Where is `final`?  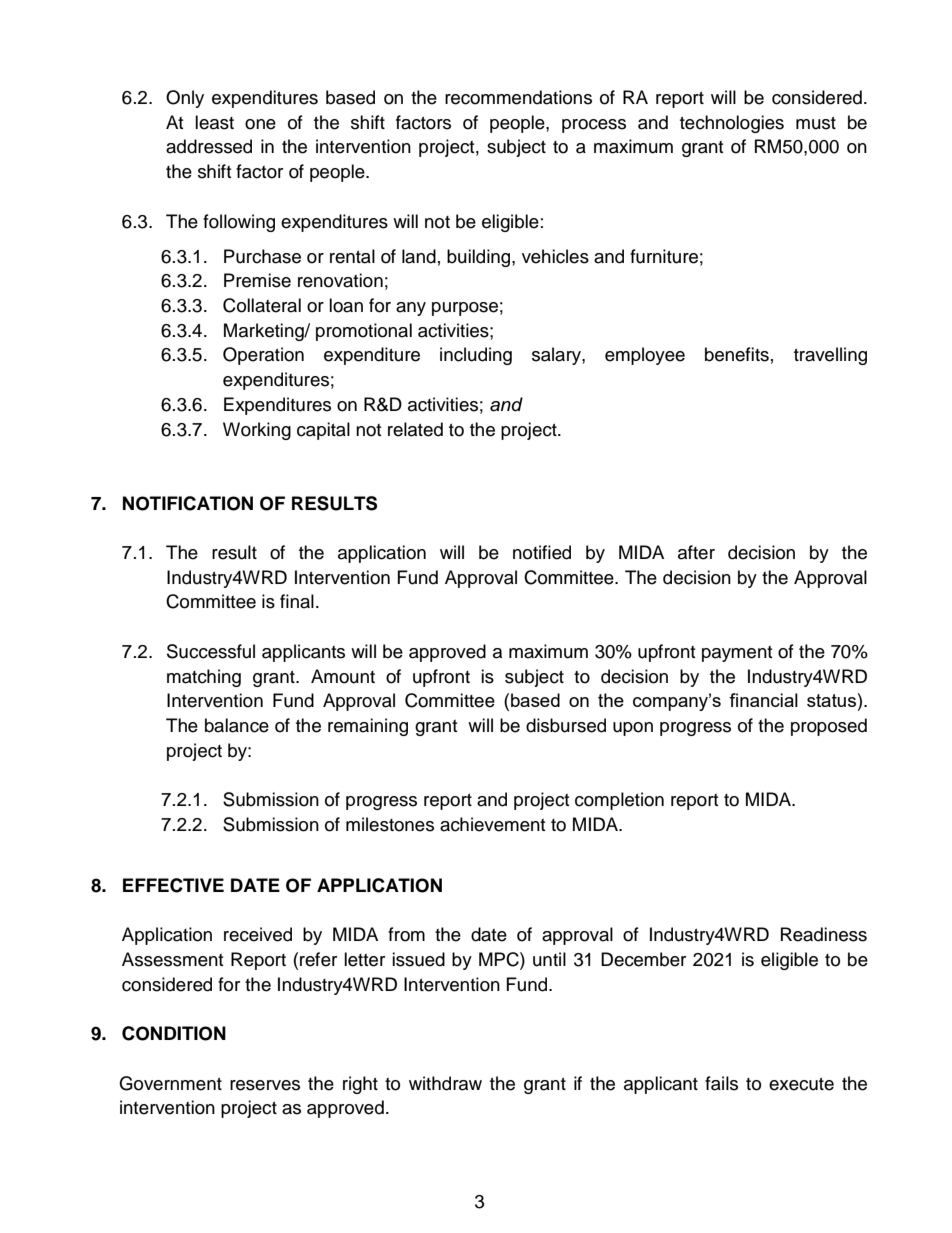 final is located at coordinates (297, 601).
